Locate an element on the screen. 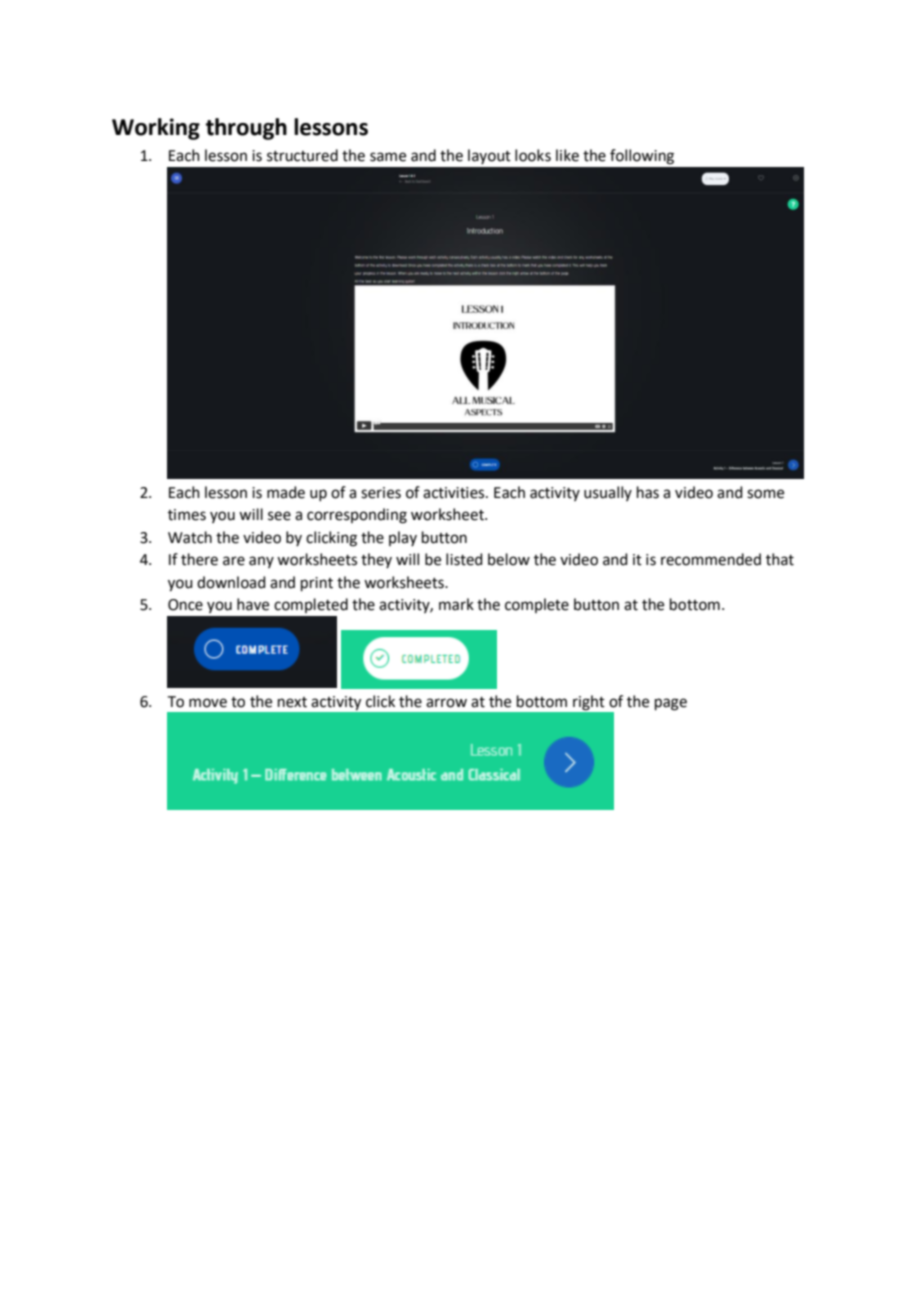 Image resolution: width=924 pixels, height=1308 pixels. some is located at coordinates (765, 494).
